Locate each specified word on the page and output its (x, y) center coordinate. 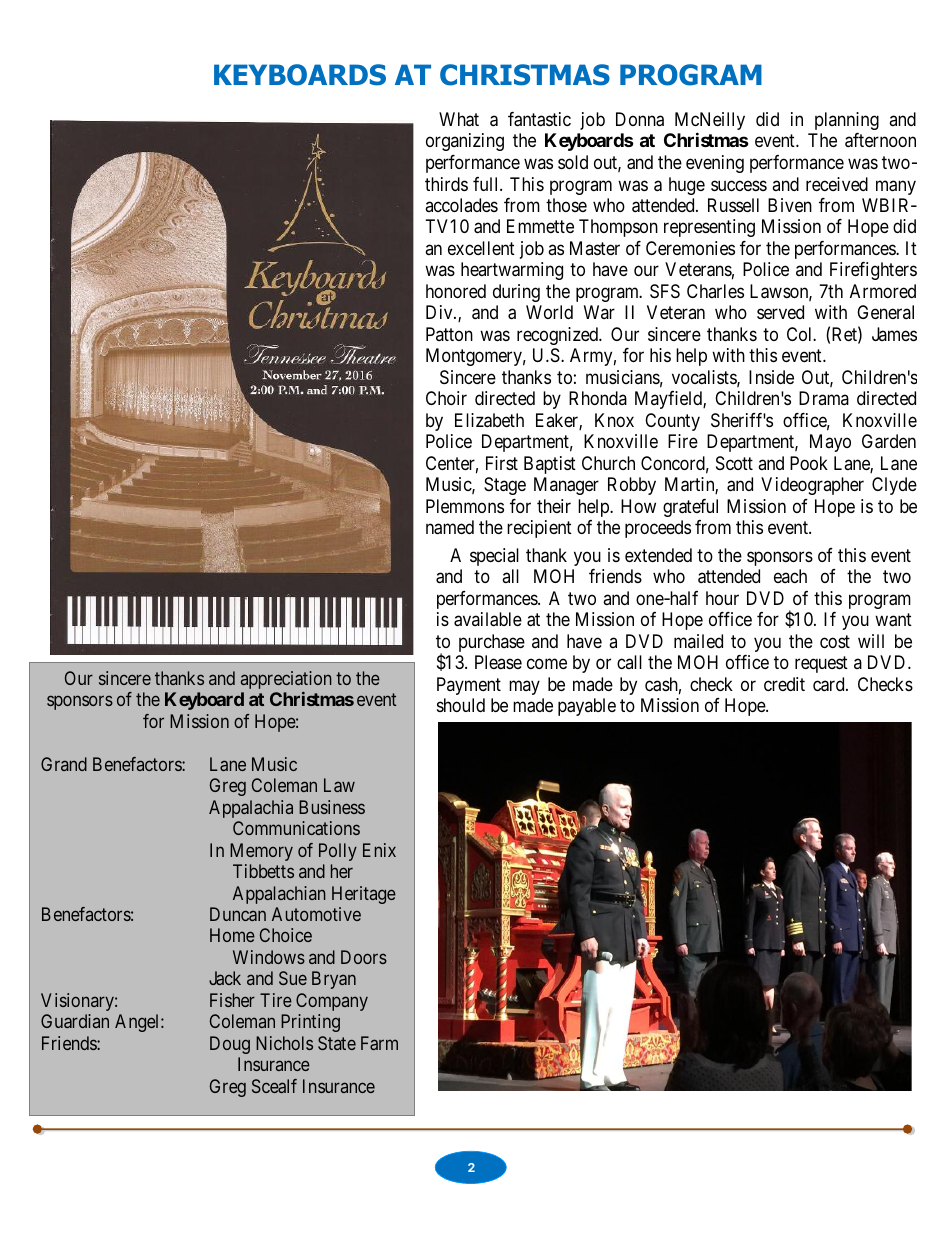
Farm (379, 1043)
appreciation (286, 680)
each (790, 576)
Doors (364, 957)
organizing (465, 142)
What (459, 119)
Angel (138, 1023)
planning (847, 121)
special (494, 557)
